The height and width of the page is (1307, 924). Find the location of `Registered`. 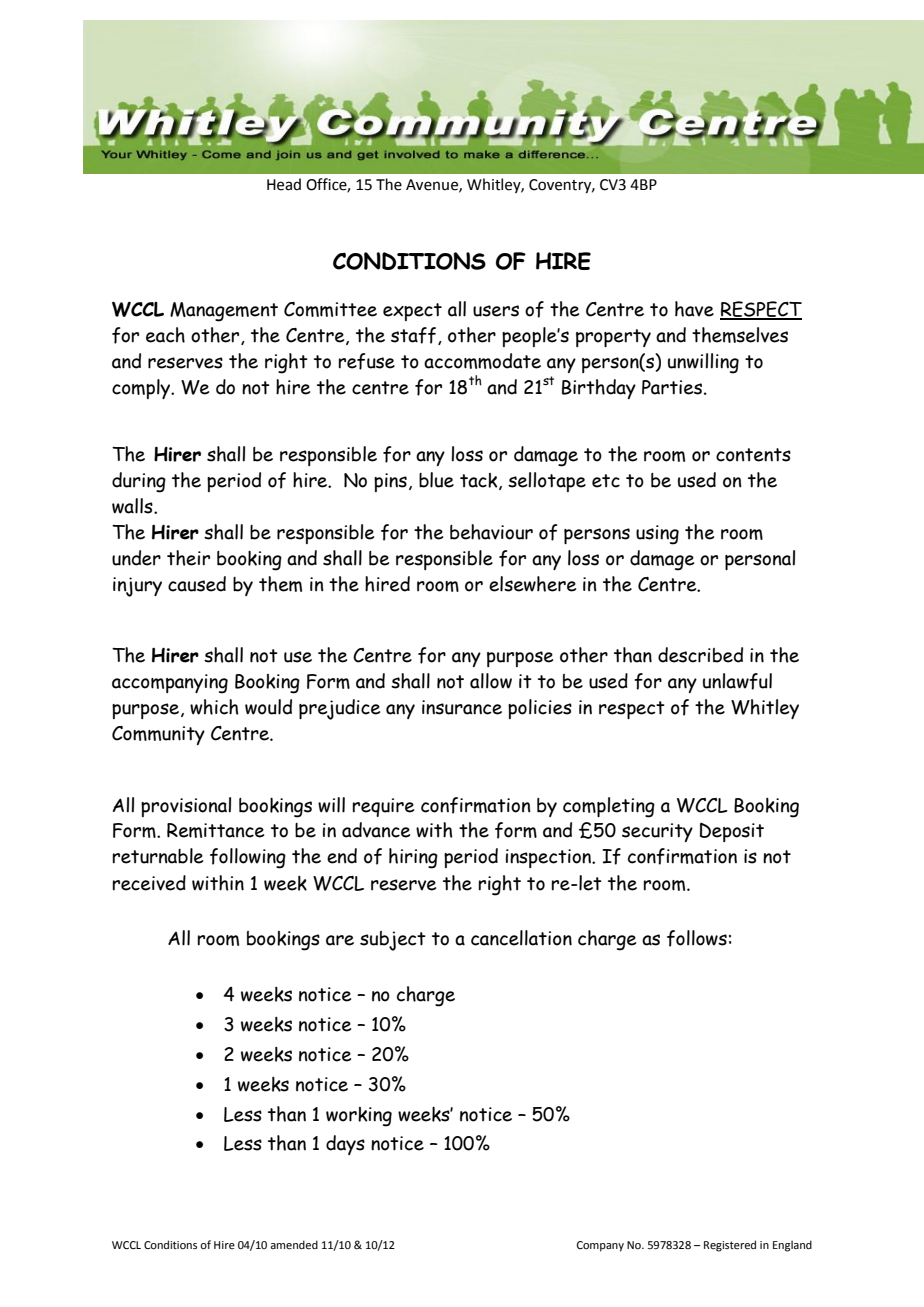

Registered is located at coordinates (730, 1246).
